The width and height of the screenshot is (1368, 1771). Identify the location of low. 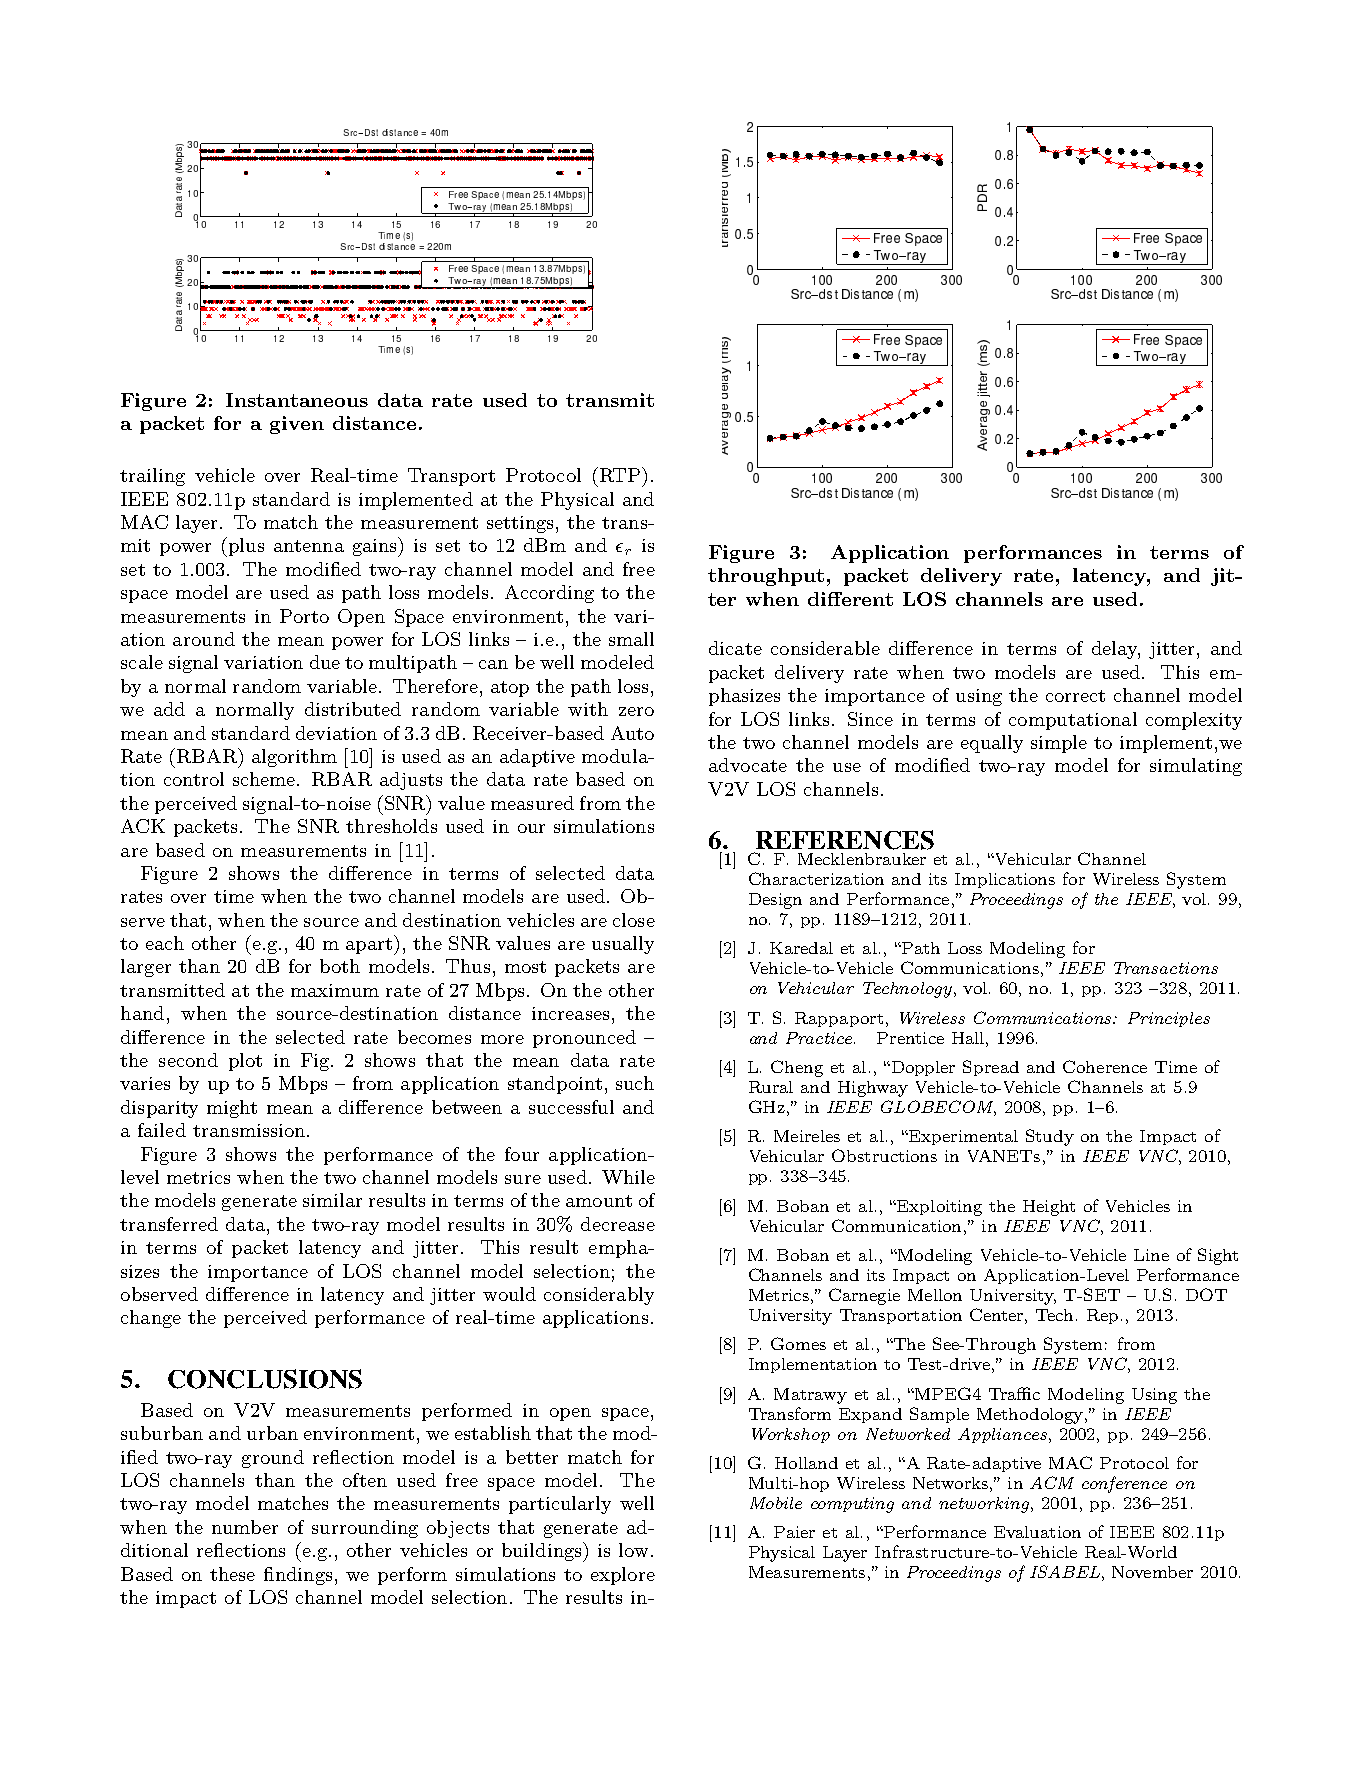
(633, 1550).
